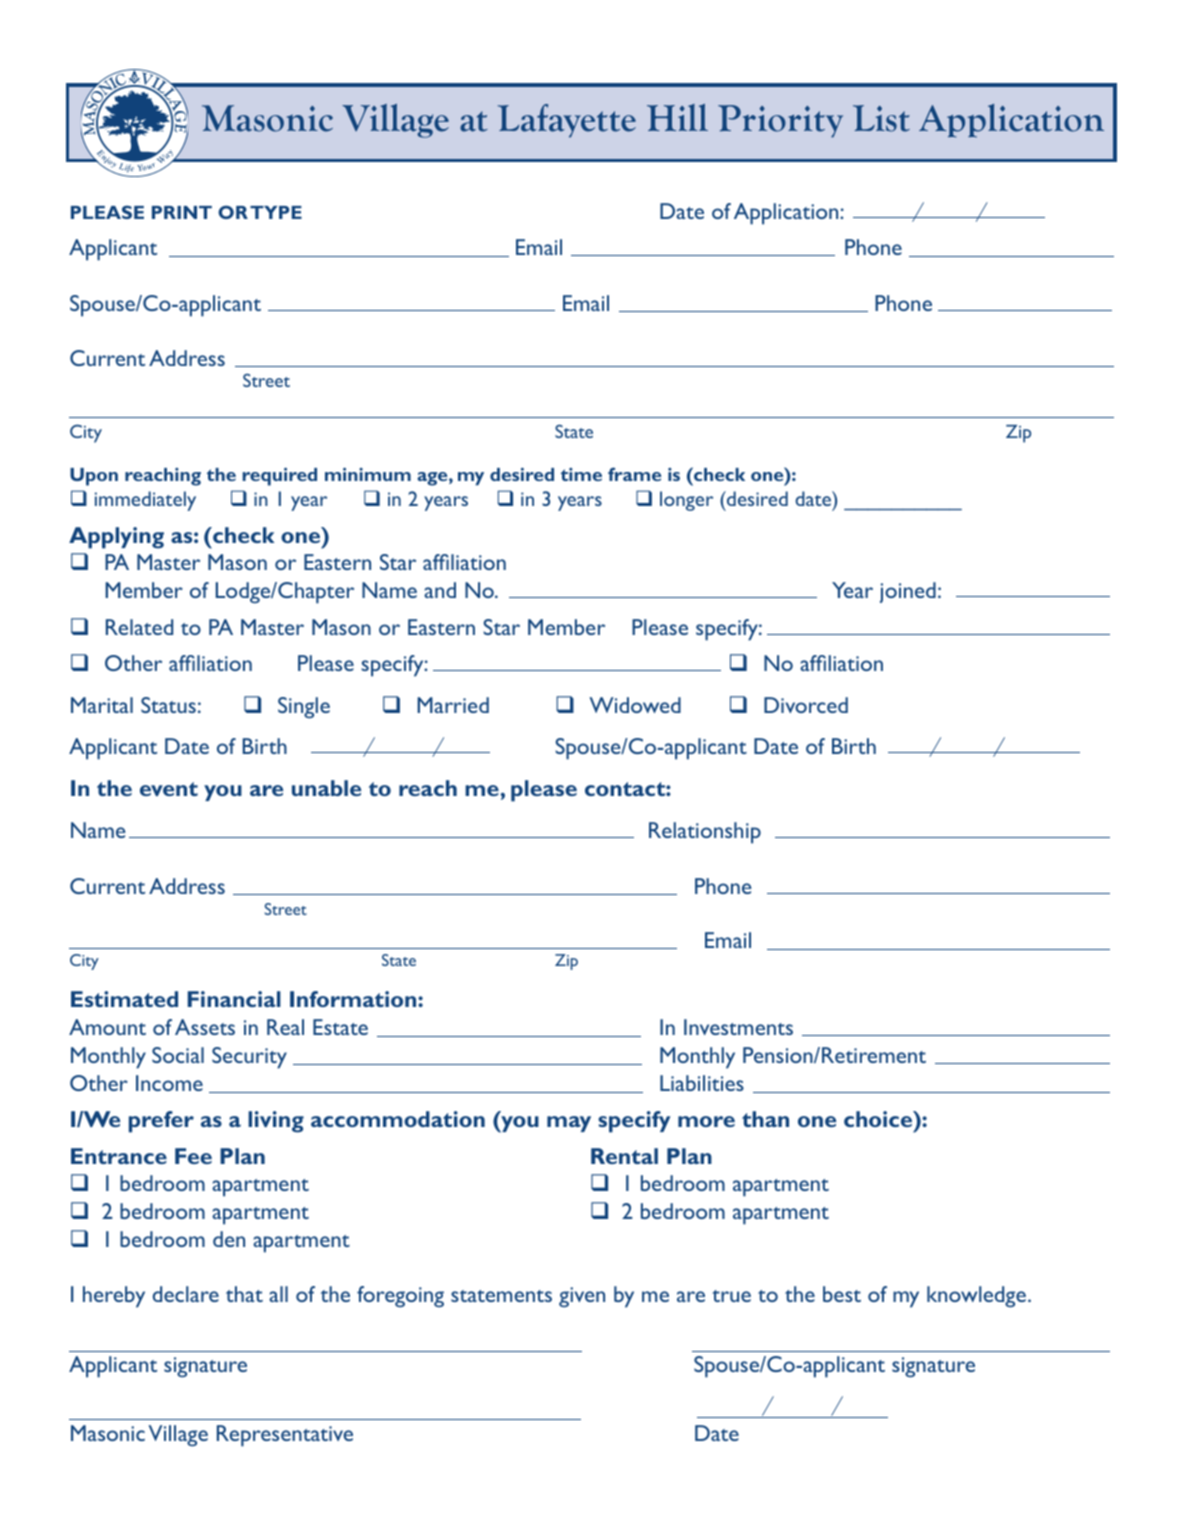  What do you see at coordinates (285, 1436) in the screenshot?
I see `Representative` at bounding box center [285, 1436].
